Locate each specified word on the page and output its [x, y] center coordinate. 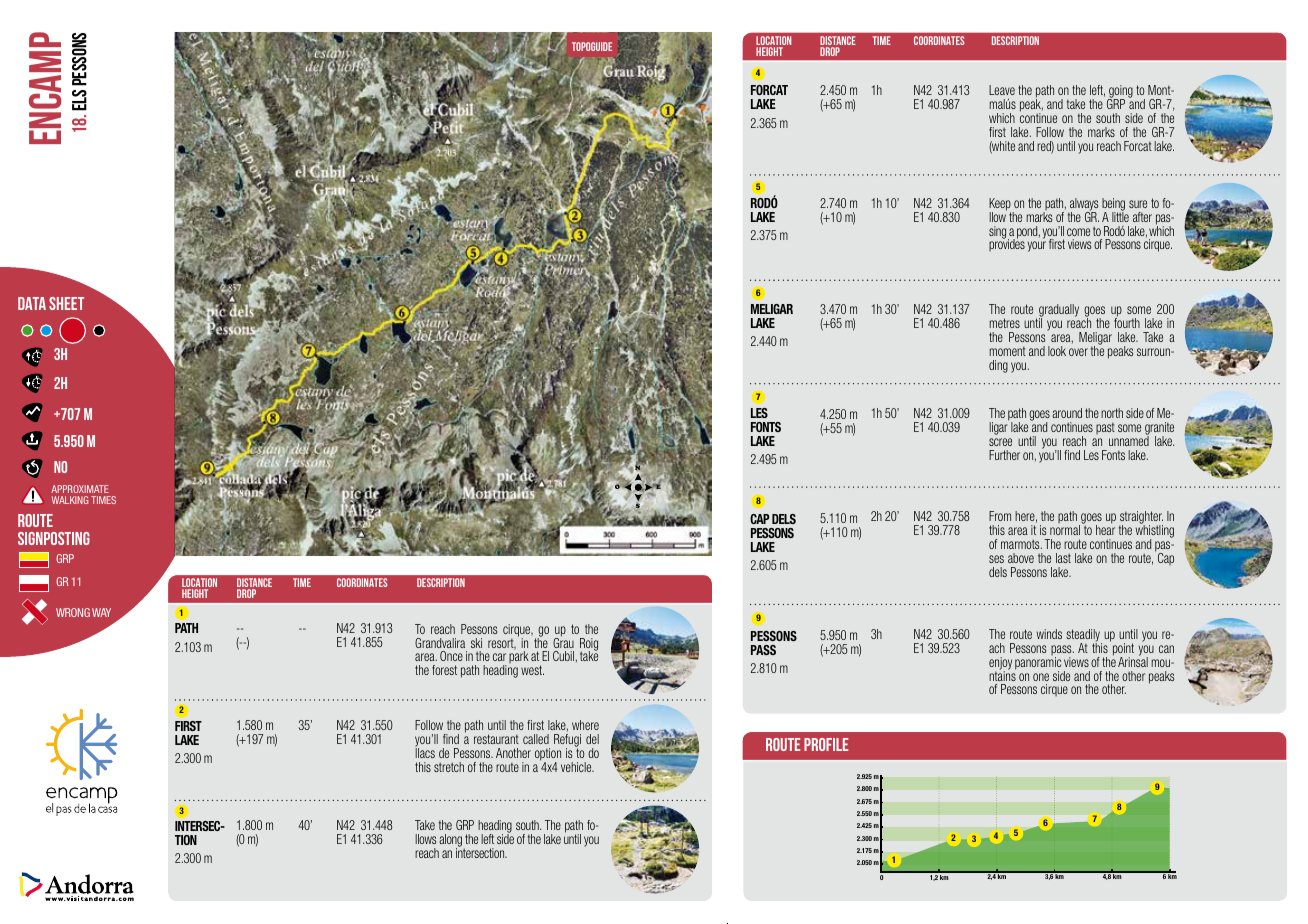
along [451, 842]
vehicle [577, 767]
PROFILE [826, 744]
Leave [1002, 90]
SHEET [66, 303]
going [1120, 93]
